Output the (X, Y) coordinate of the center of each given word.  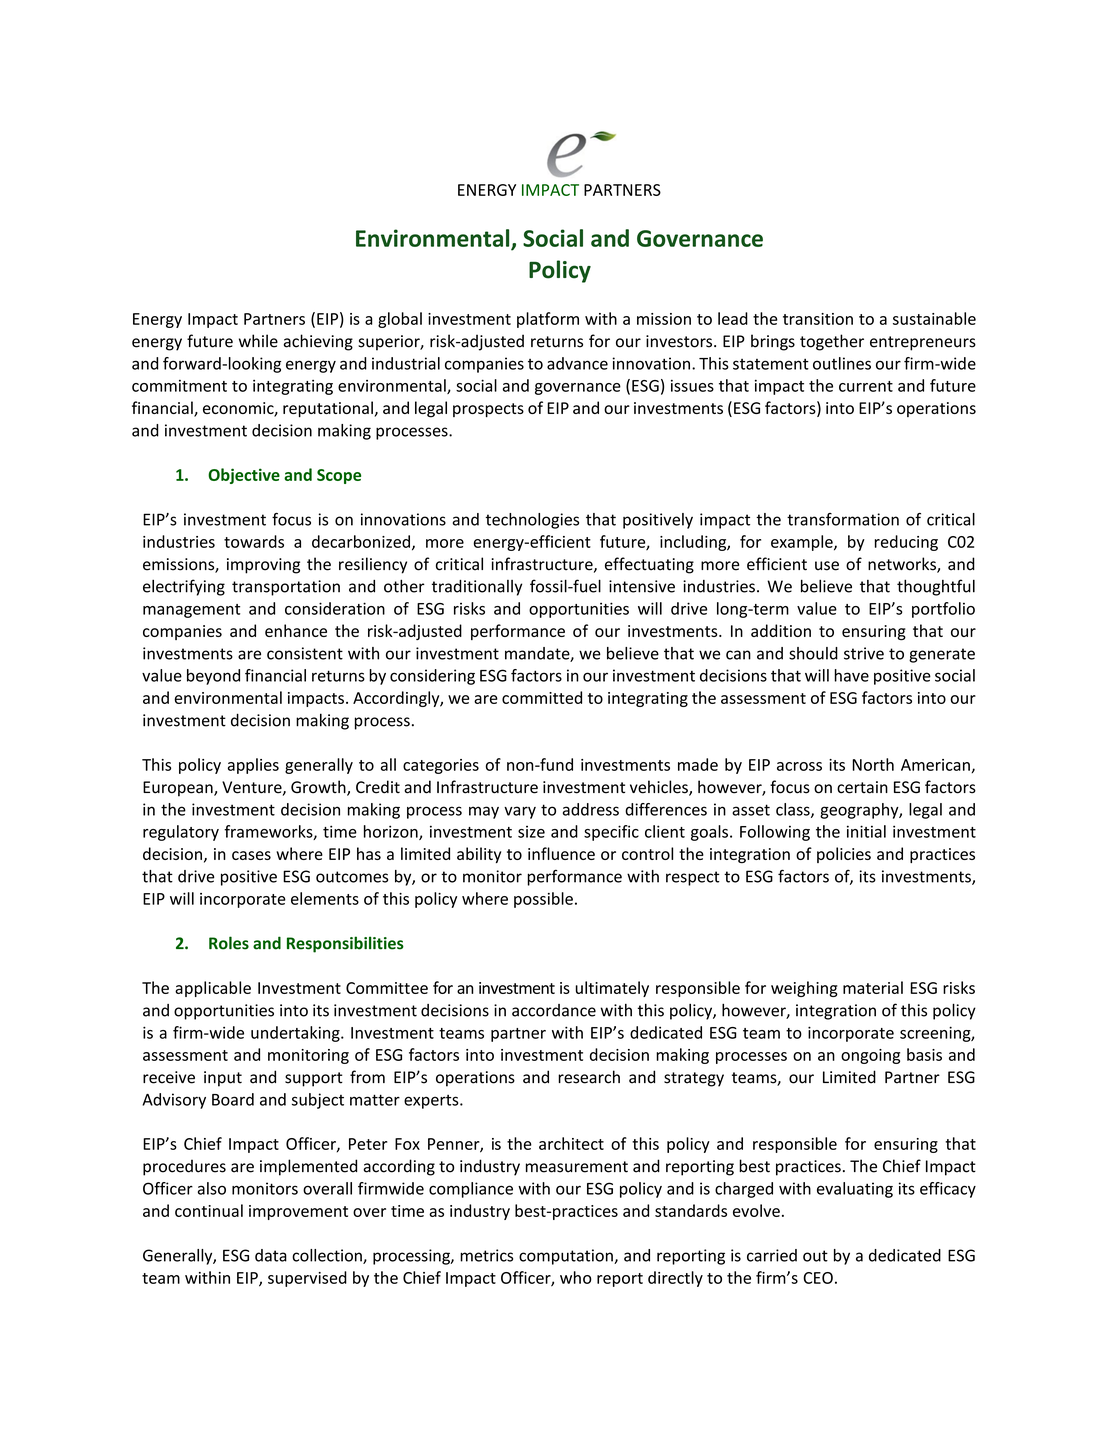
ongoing (870, 1056)
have (852, 675)
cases (251, 855)
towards (254, 541)
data (271, 1255)
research (589, 1077)
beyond (213, 677)
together (832, 342)
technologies (532, 521)
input (223, 1079)
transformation (843, 519)
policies (844, 855)
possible (543, 900)
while (258, 341)
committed (542, 697)
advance (577, 363)
